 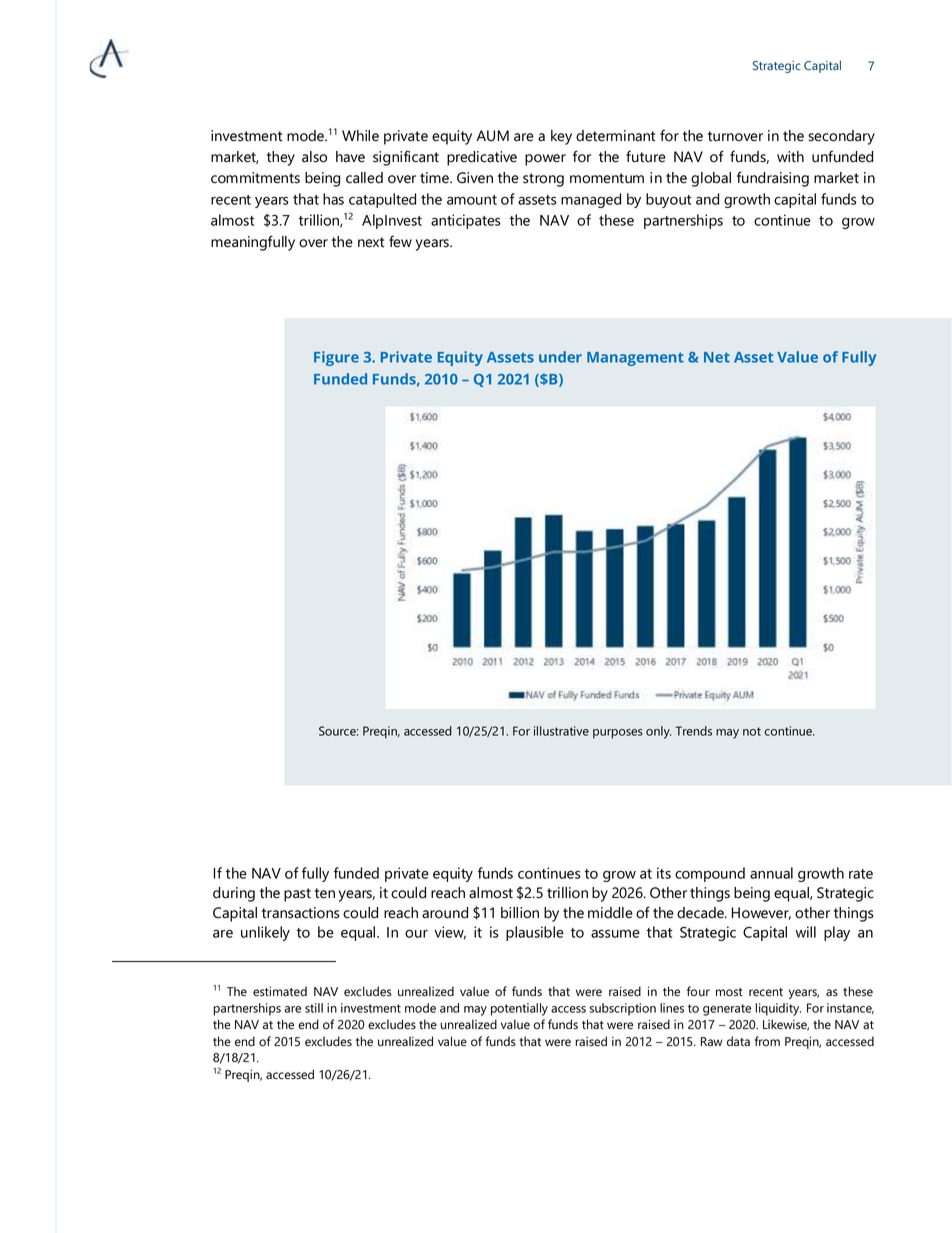 What do you see at coordinates (543, 180) in the image?
I see `strong` at bounding box center [543, 180].
